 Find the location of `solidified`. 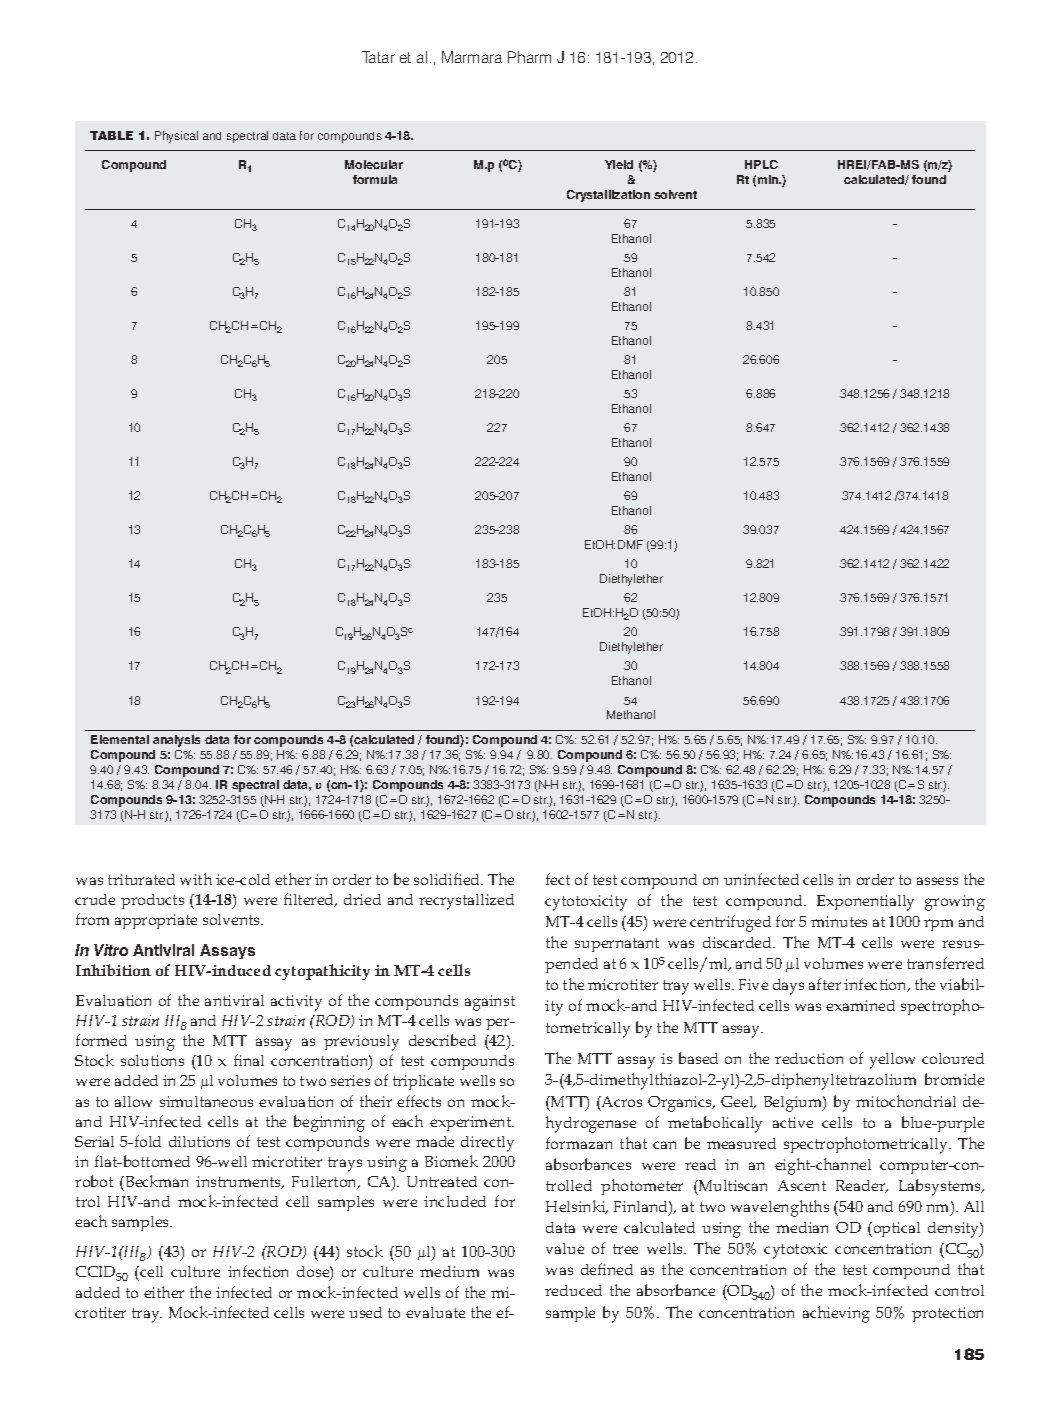

solidified is located at coordinates (448, 879).
